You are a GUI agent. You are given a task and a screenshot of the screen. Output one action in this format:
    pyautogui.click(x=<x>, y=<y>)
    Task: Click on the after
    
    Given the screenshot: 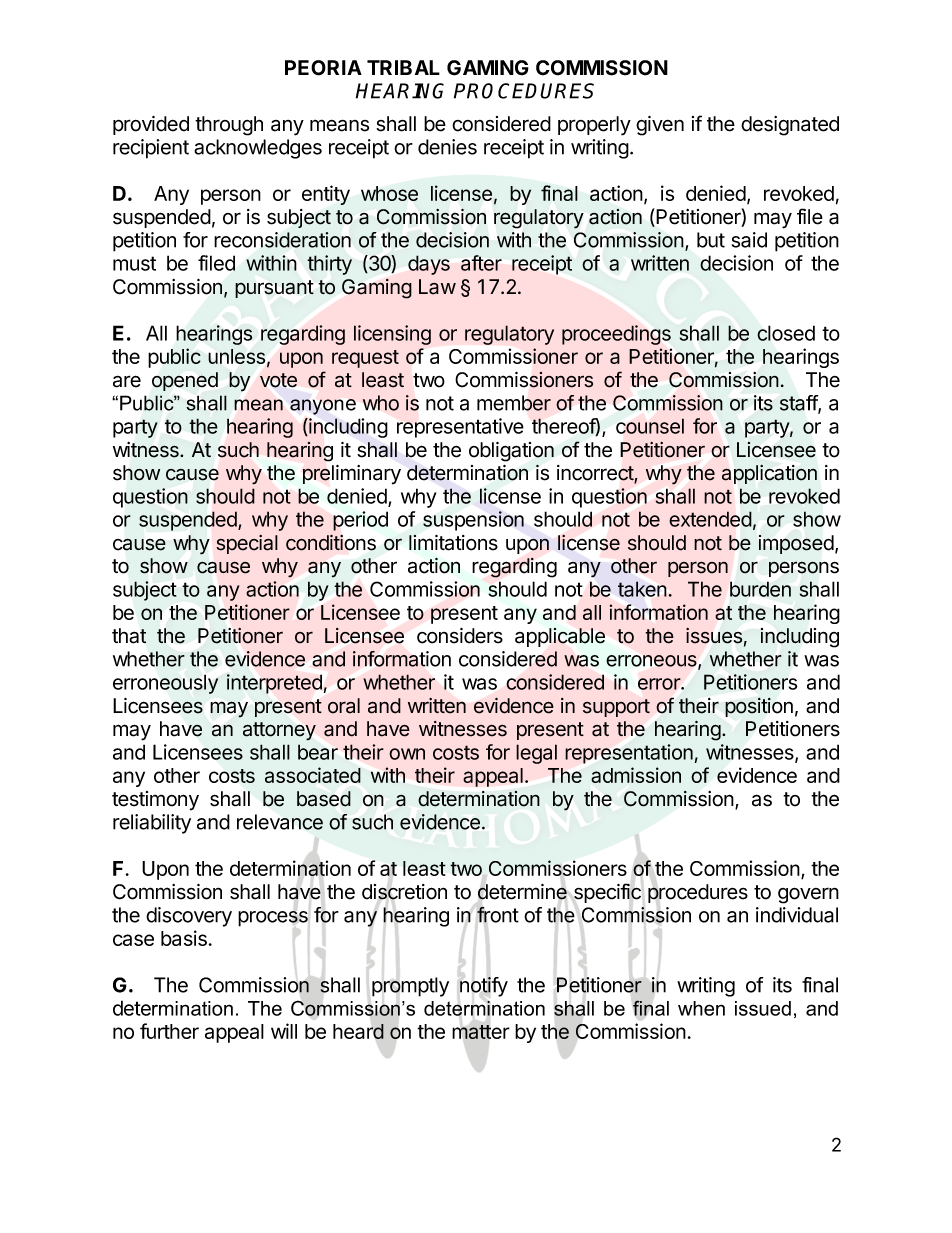 What is the action you would take?
    pyautogui.click(x=481, y=263)
